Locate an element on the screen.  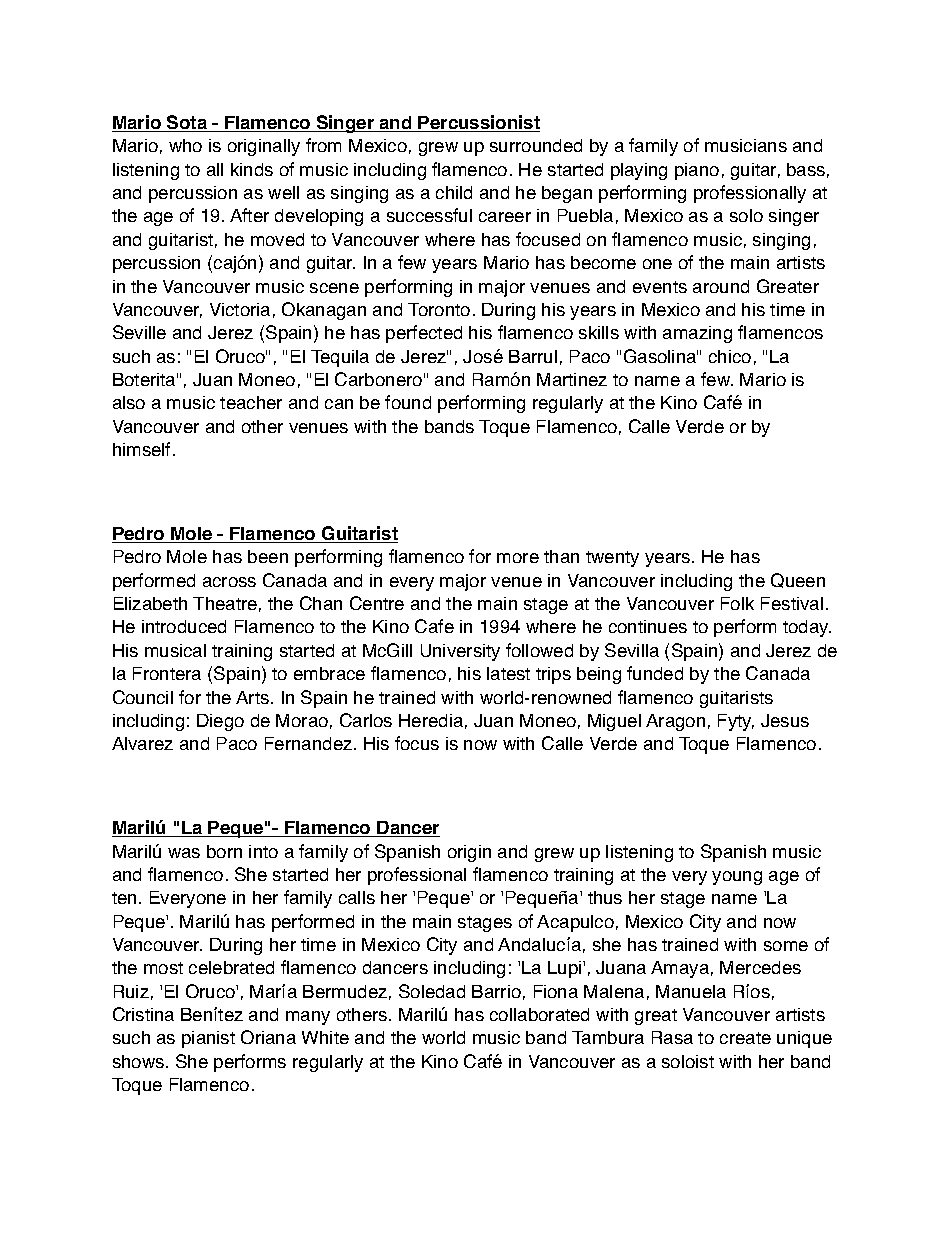
who is located at coordinates (185, 145).
